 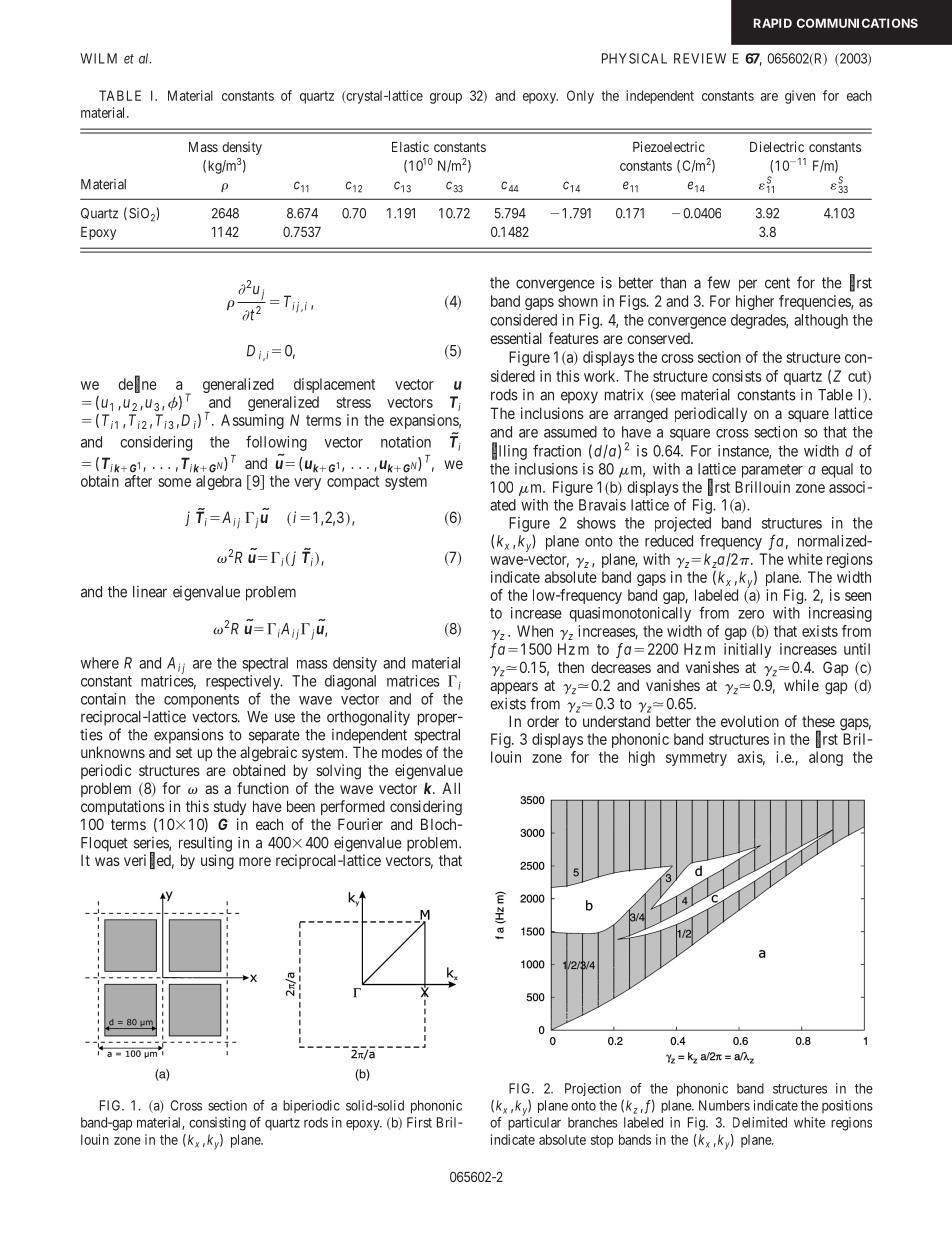 I want to click on When, so click(x=535, y=631).
